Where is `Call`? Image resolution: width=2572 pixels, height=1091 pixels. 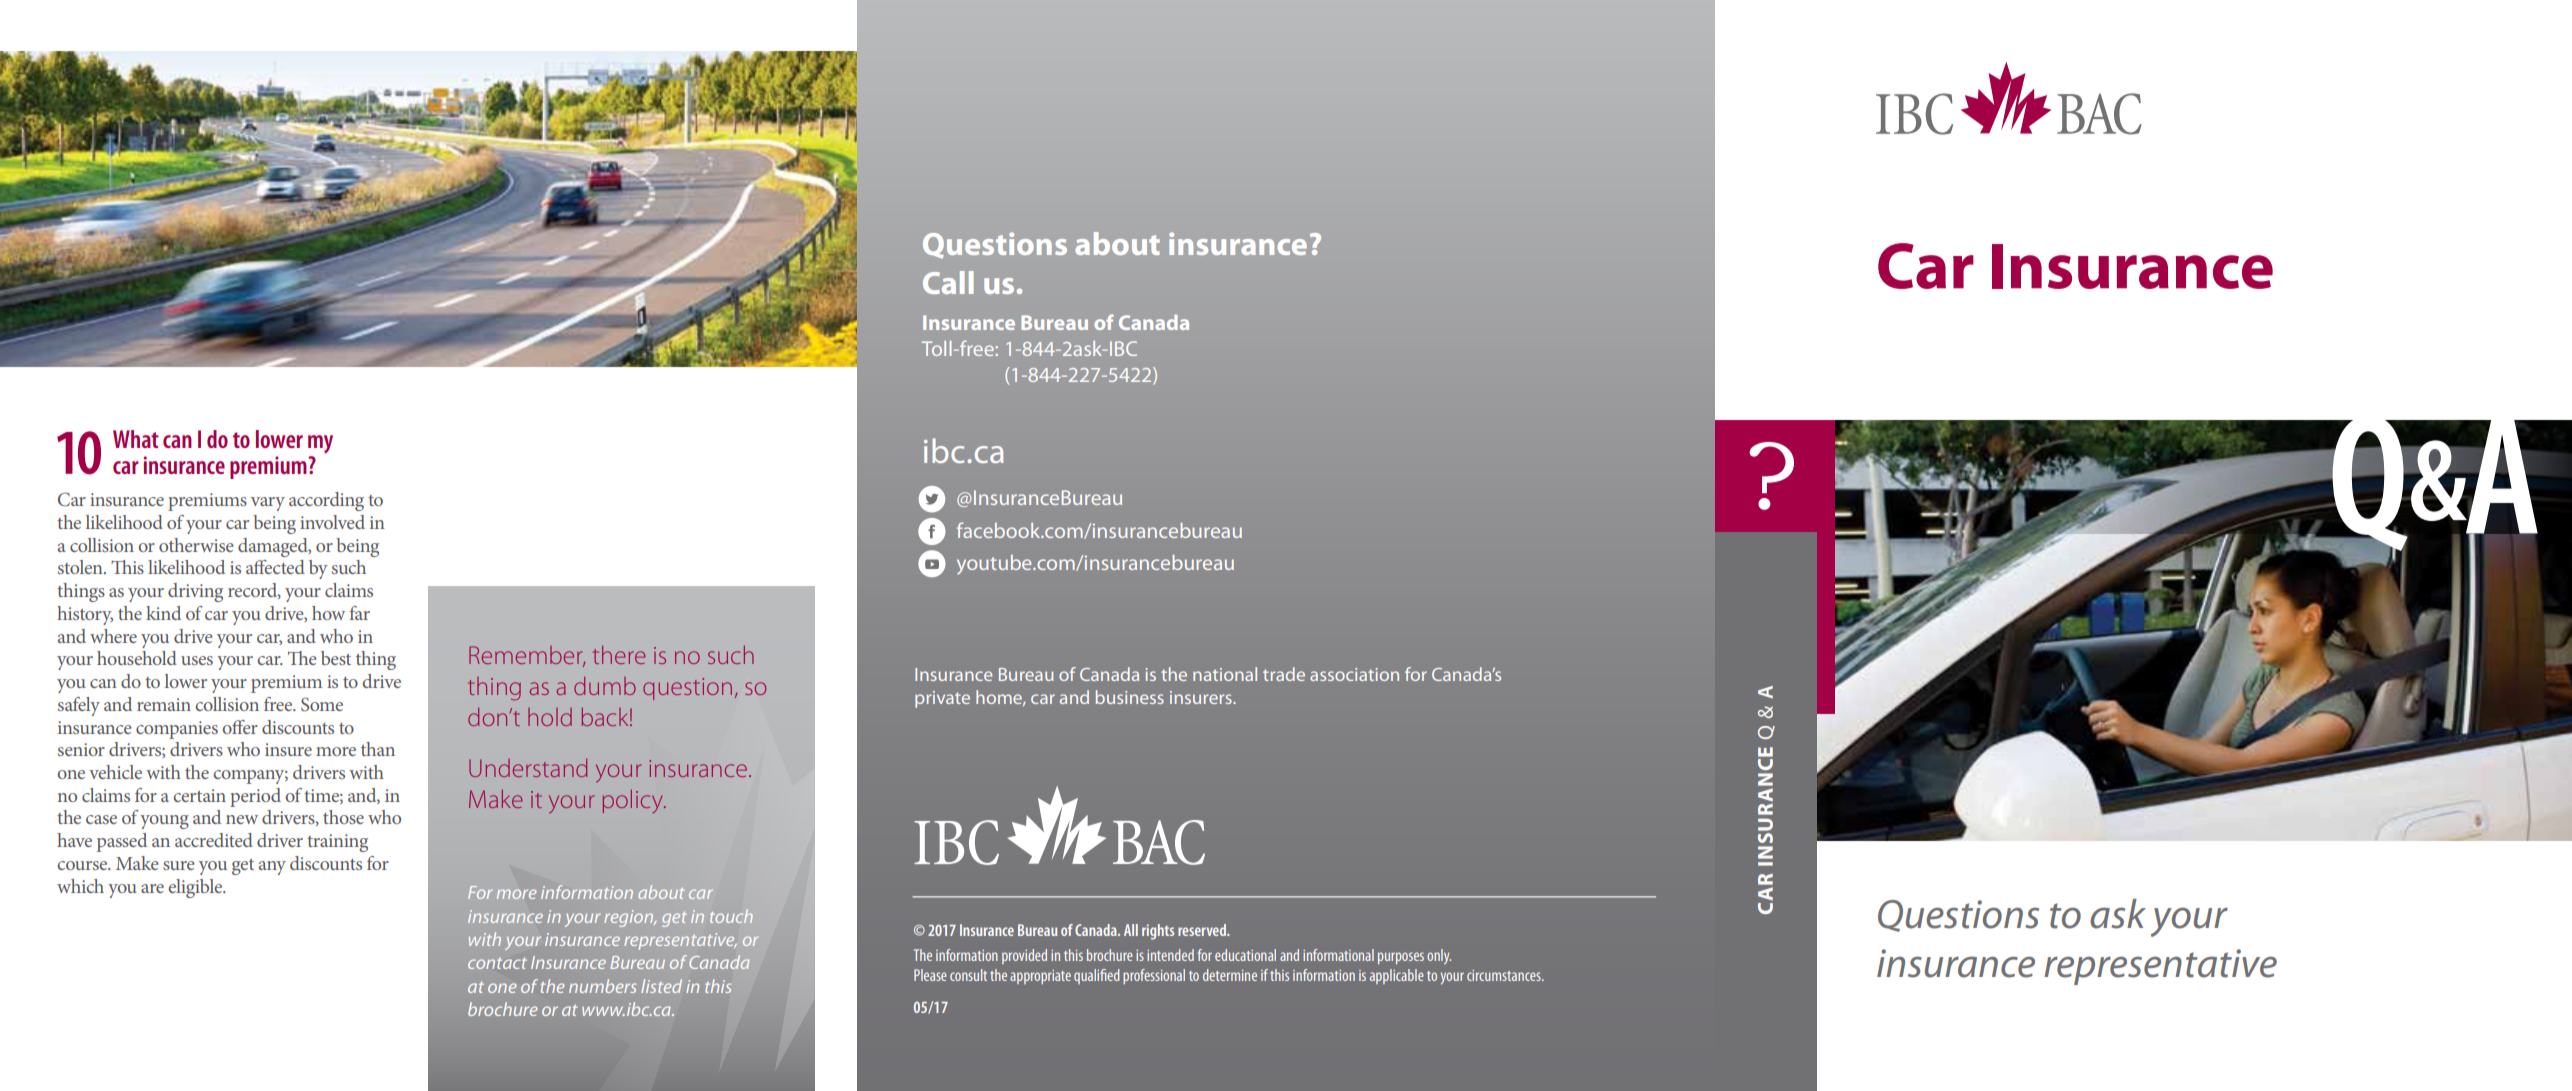
Call is located at coordinates (948, 282).
